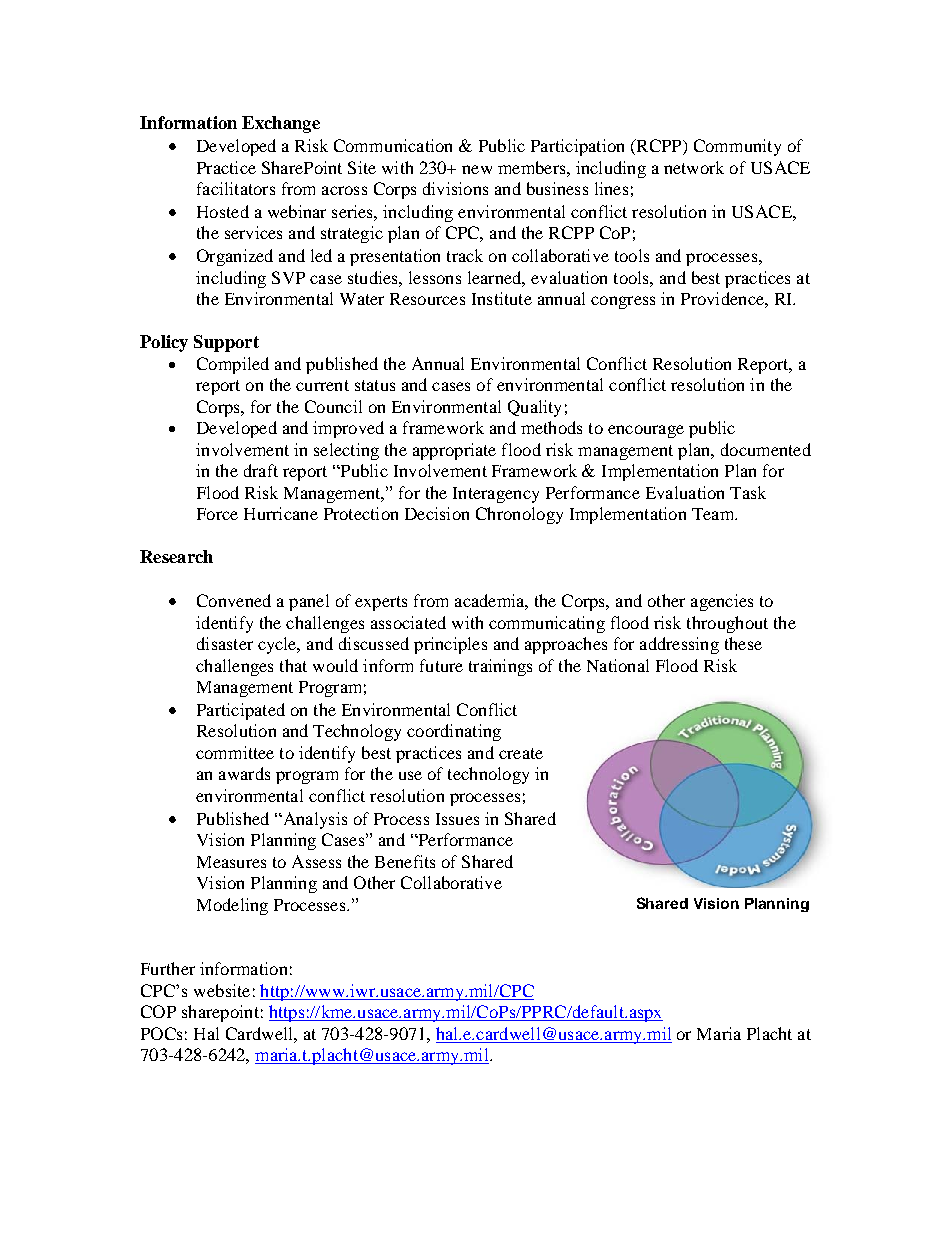 The height and width of the screenshot is (1233, 952). Describe the element at coordinates (457, 819) in the screenshot. I see `Issues` at that location.
